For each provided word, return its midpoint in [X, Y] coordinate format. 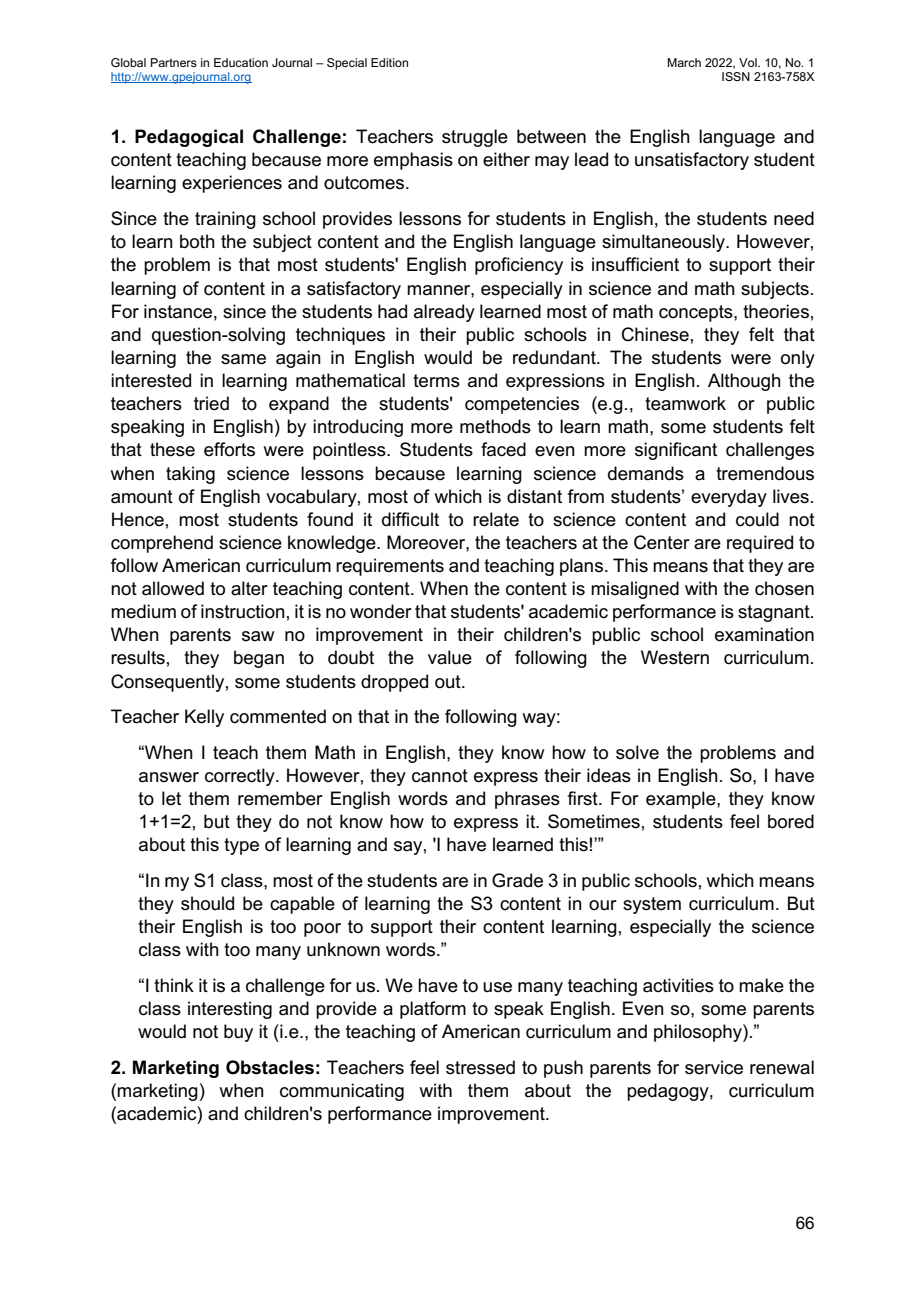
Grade [517, 880]
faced [503, 449]
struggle [475, 138]
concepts [697, 313]
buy [238, 1033]
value [450, 657]
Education [241, 62]
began [259, 659]
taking [190, 475]
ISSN [736, 76]
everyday [729, 498]
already [444, 313]
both [197, 241]
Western [675, 657]
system [652, 905]
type [241, 846]
